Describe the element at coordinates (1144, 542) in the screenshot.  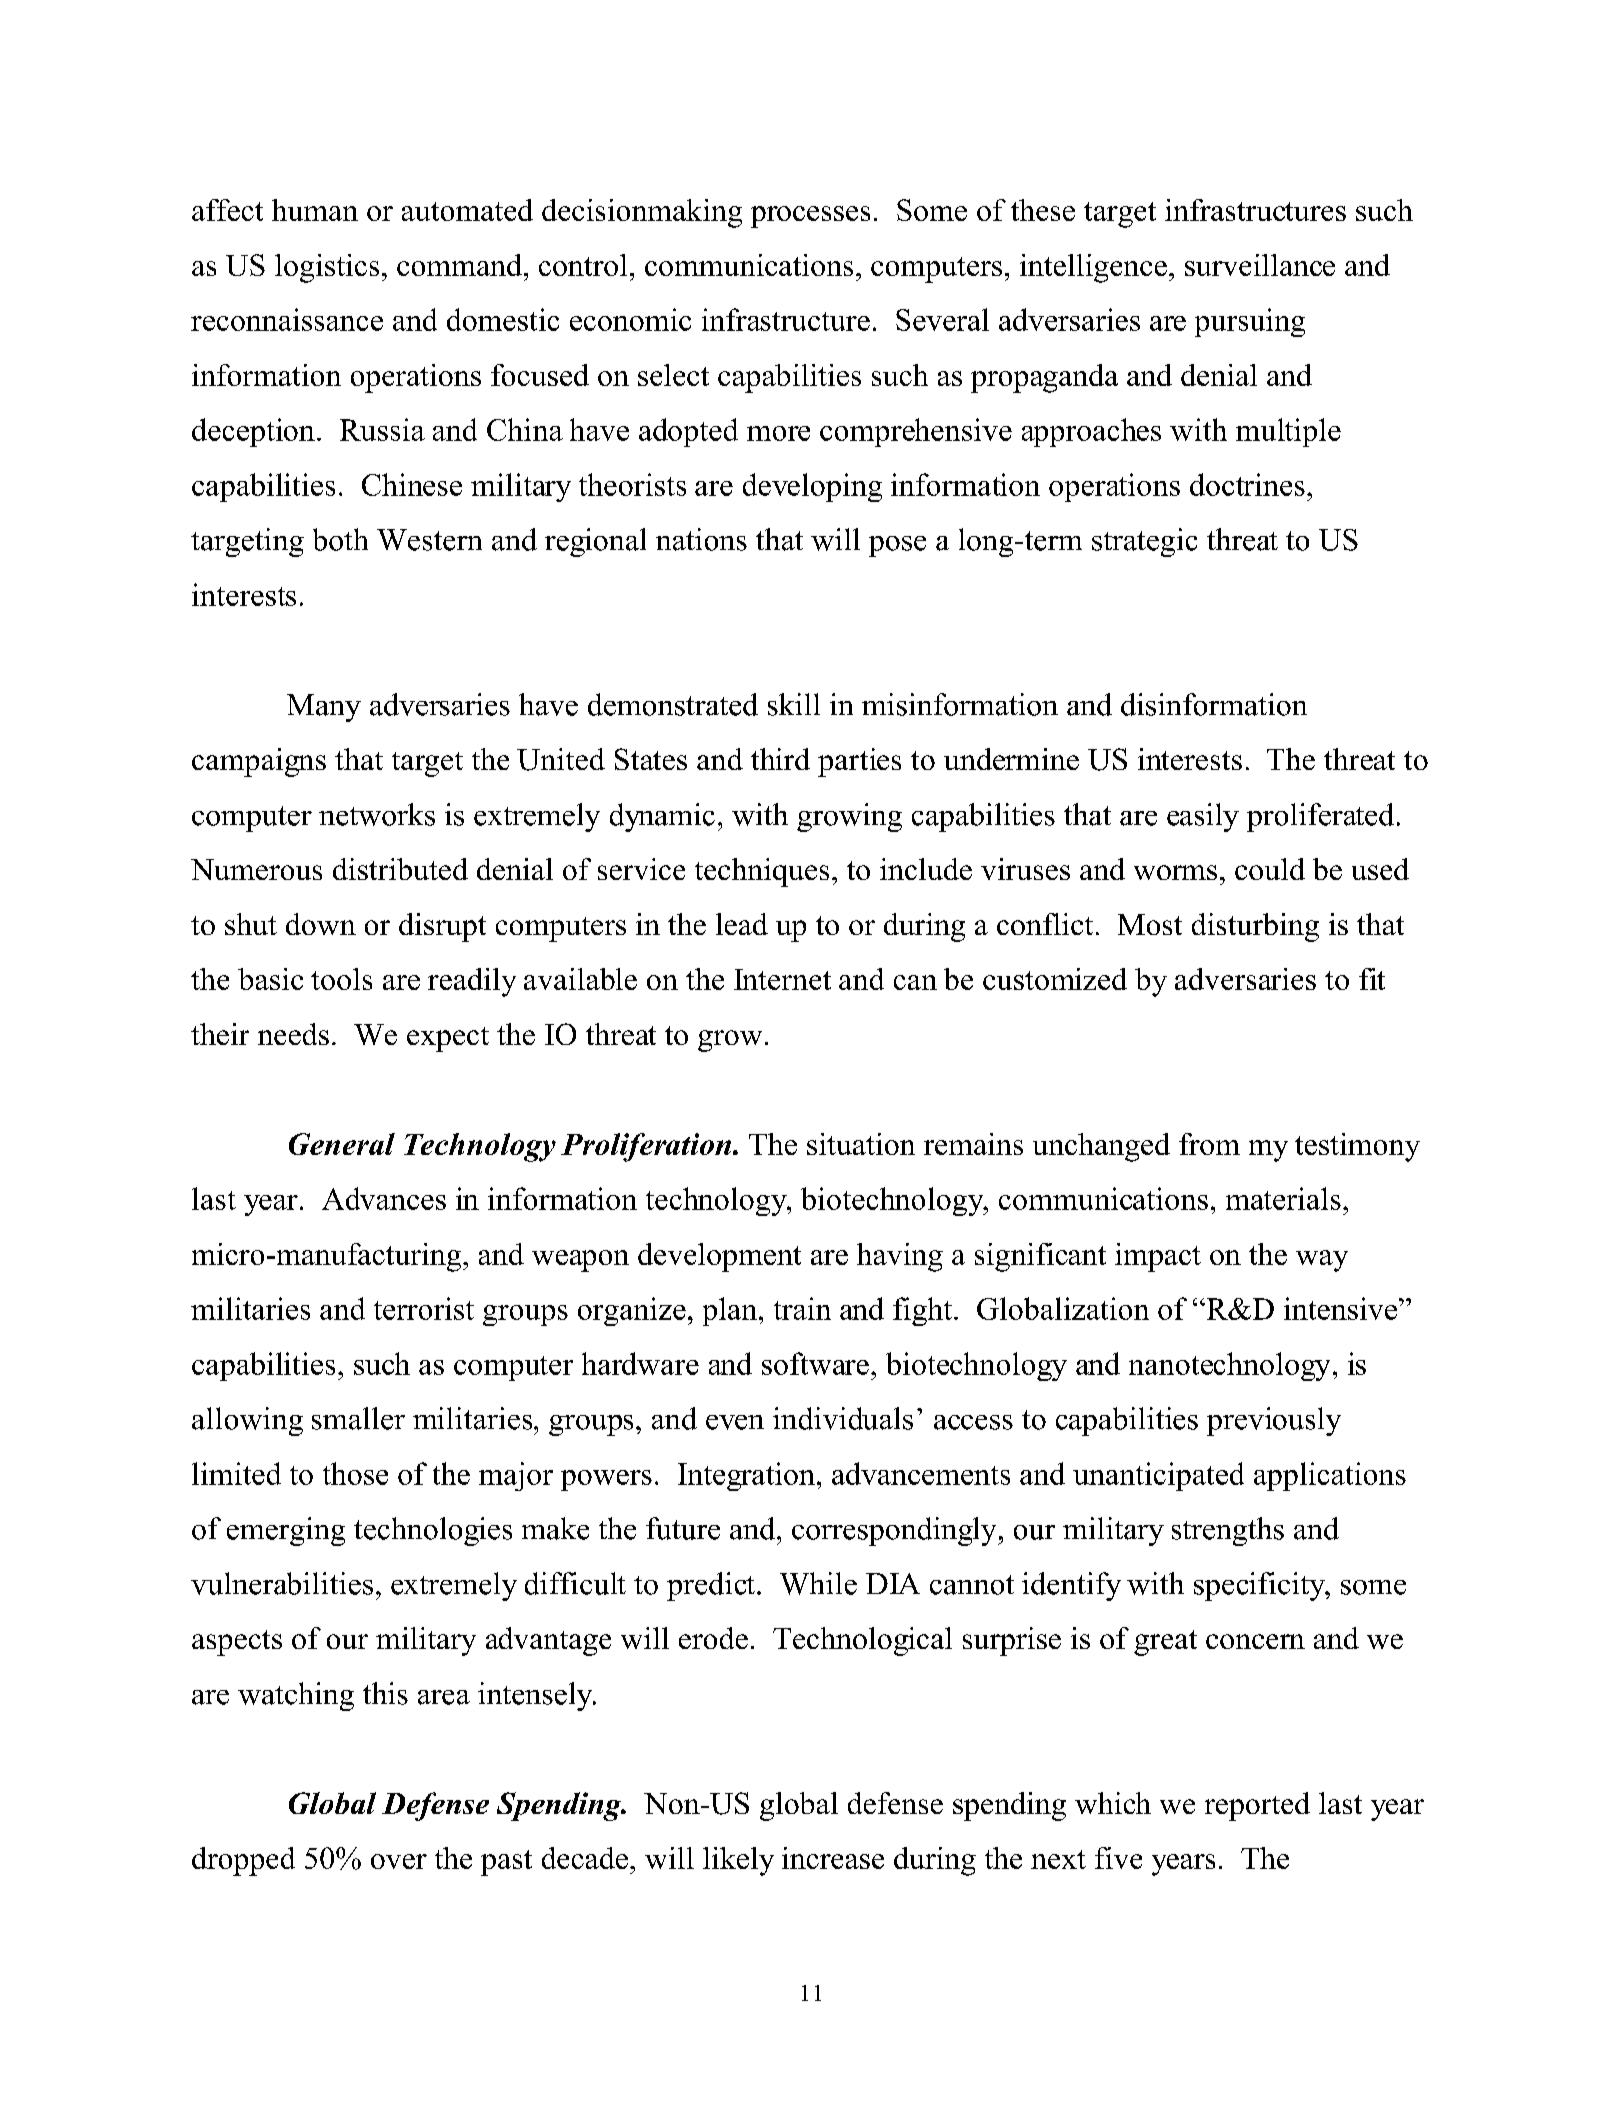
I see `strategic` at that location.
